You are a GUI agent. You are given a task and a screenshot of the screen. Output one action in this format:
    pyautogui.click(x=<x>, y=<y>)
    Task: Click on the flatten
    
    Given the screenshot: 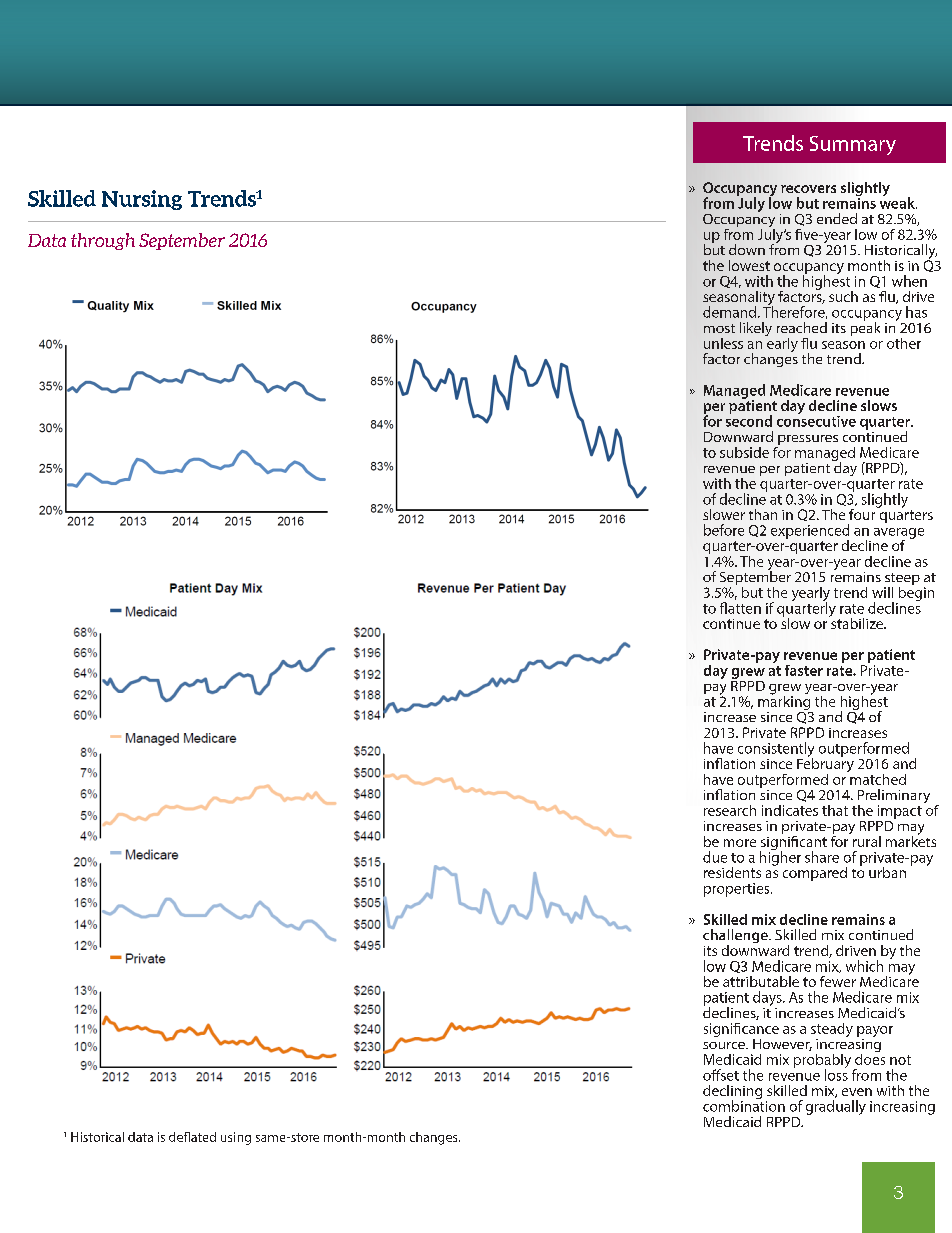 What is the action you would take?
    pyautogui.click(x=740, y=608)
